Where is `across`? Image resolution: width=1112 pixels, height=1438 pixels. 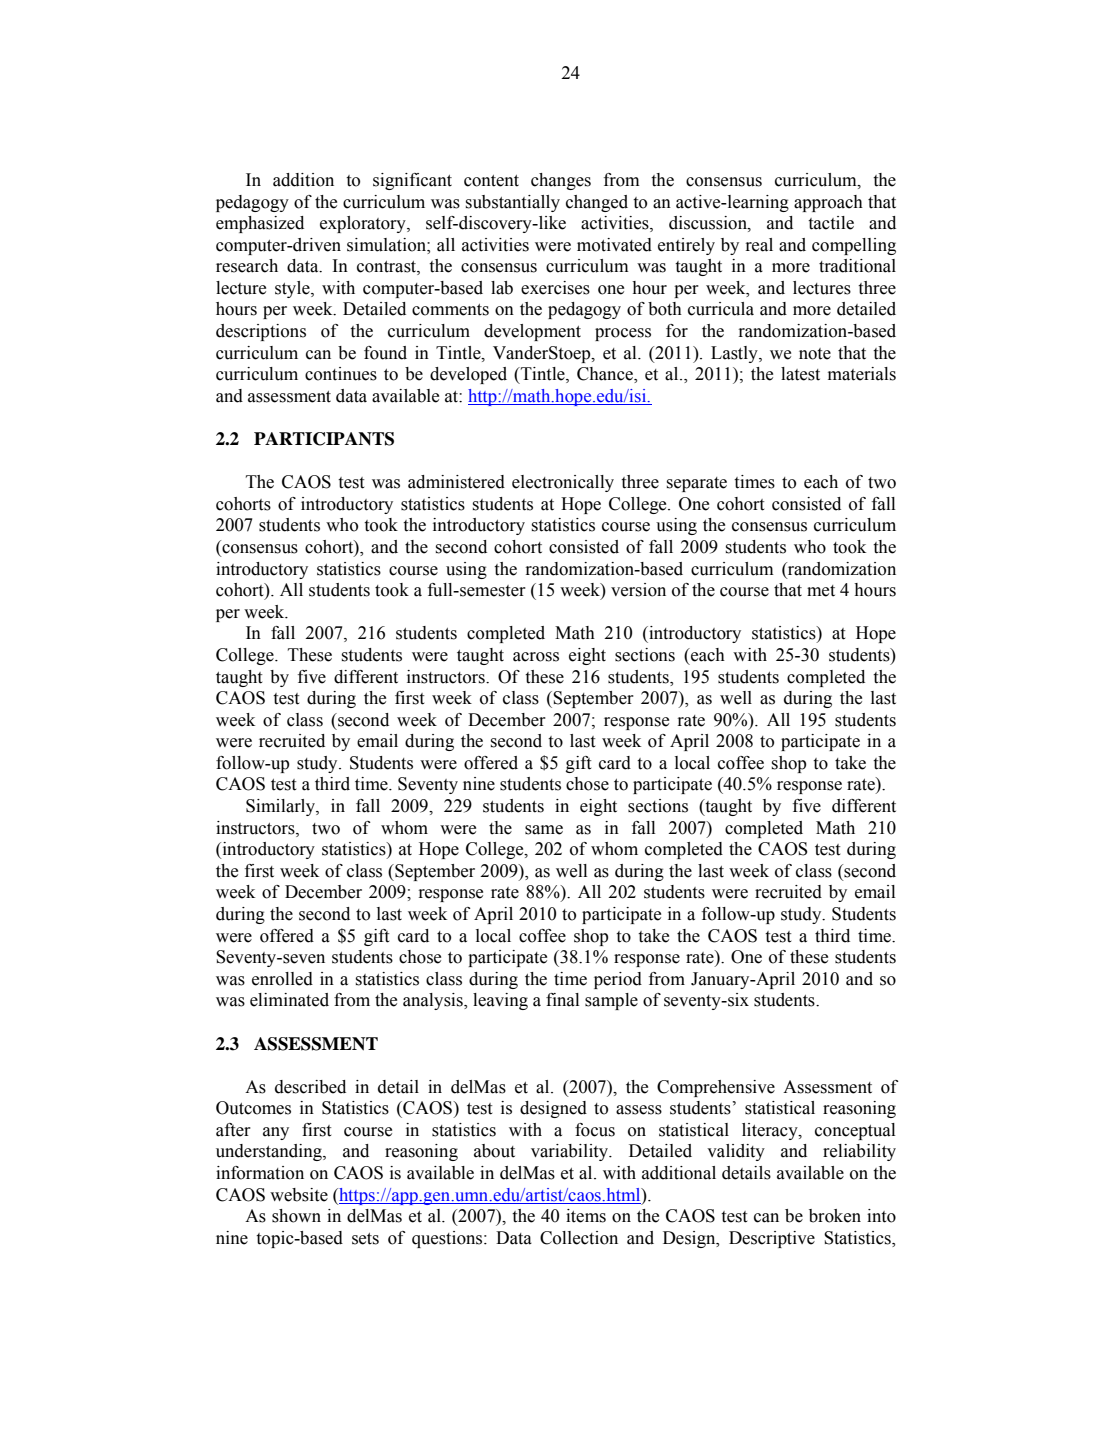 across is located at coordinates (536, 657).
